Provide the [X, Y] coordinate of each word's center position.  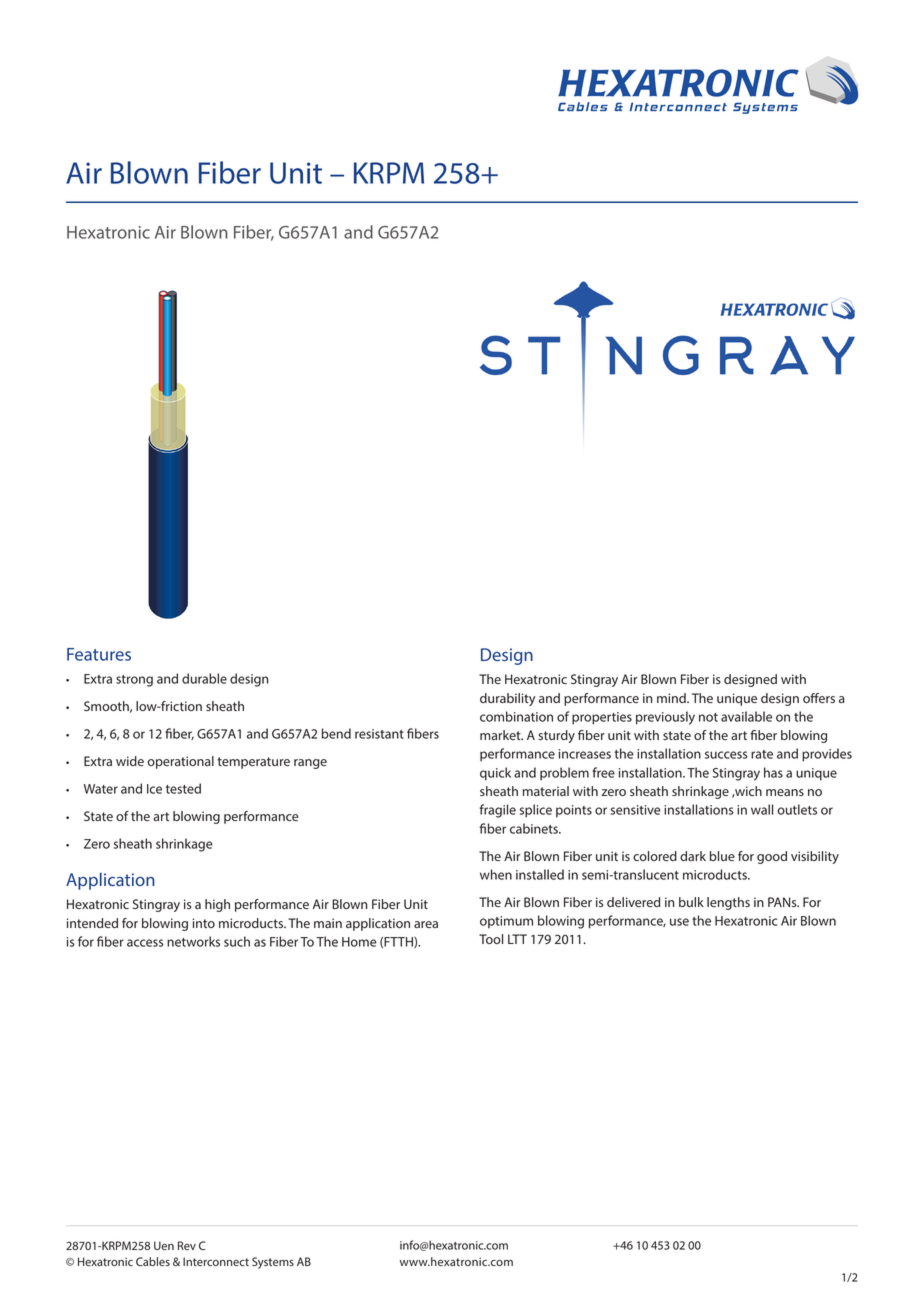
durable [204, 678]
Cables [153, 1261]
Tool [491, 939]
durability [507, 699]
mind [672, 698]
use [679, 922]
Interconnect [216, 1261]
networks [193, 941]
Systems [273, 1263]
